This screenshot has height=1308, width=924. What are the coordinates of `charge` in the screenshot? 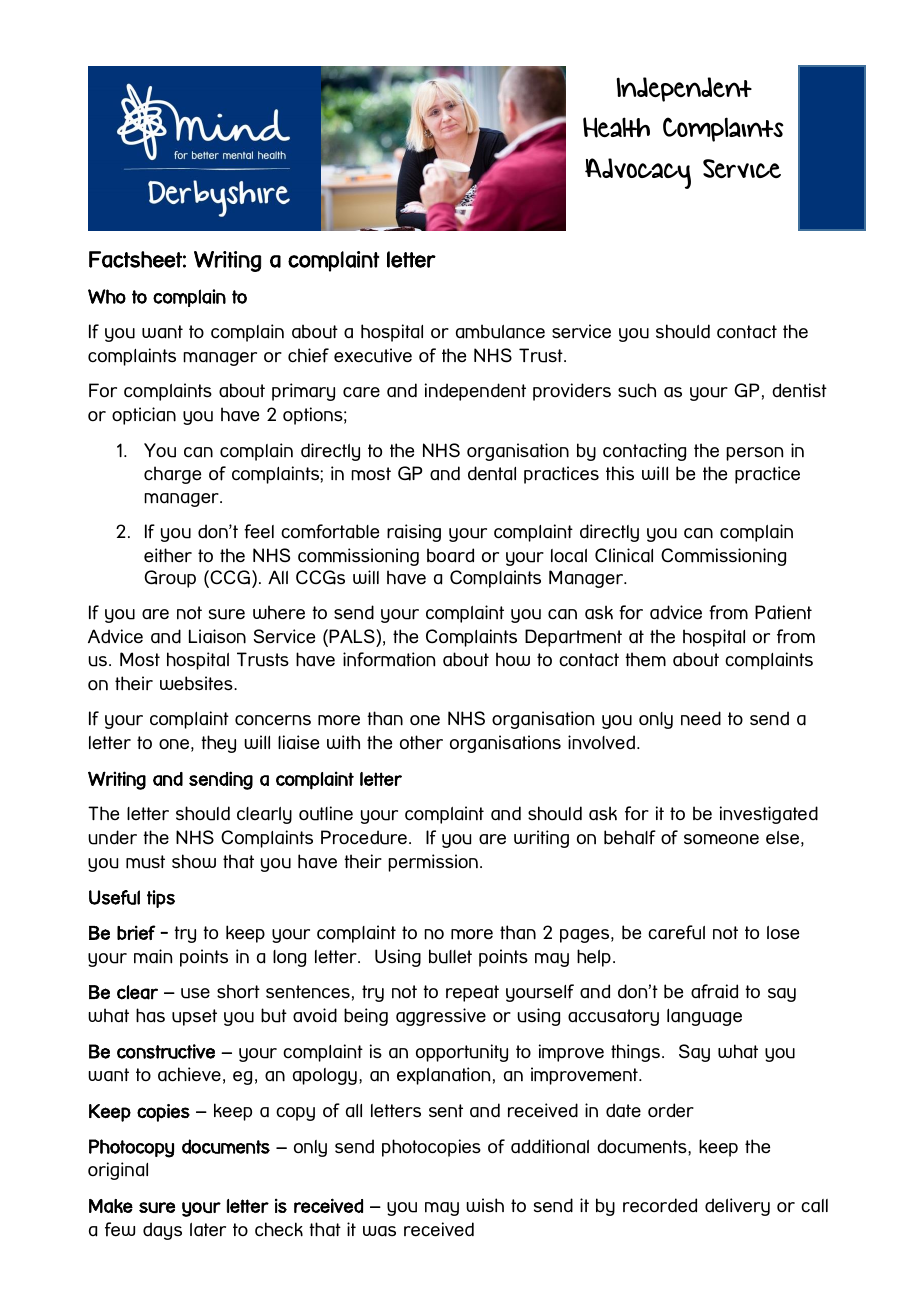 It's located at (172, 475).
